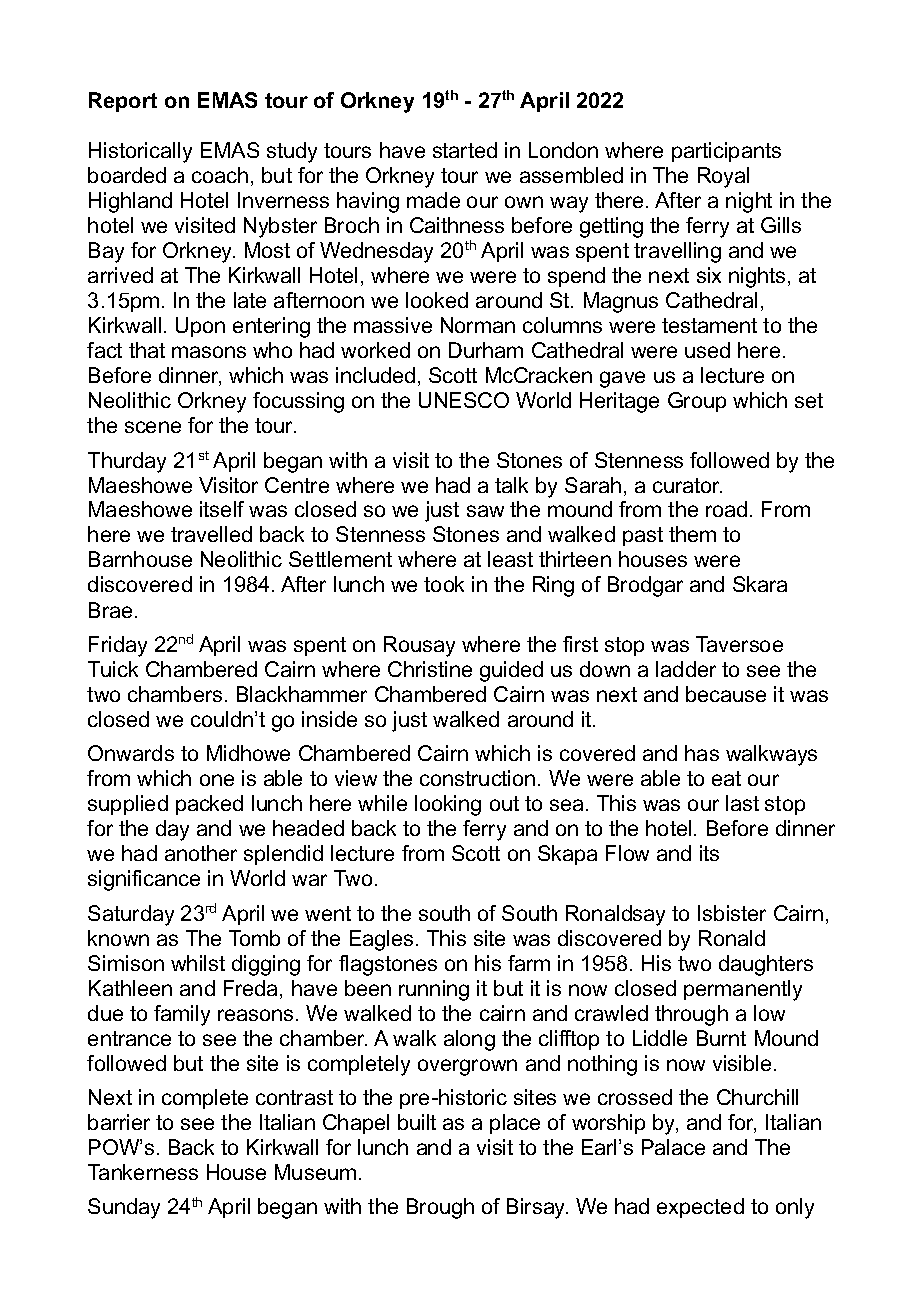 The height and width of the screenshot is (1308, 924). Describe the element at coordinates (686, 669) in the screenshot. I see `ladder` at that location.
